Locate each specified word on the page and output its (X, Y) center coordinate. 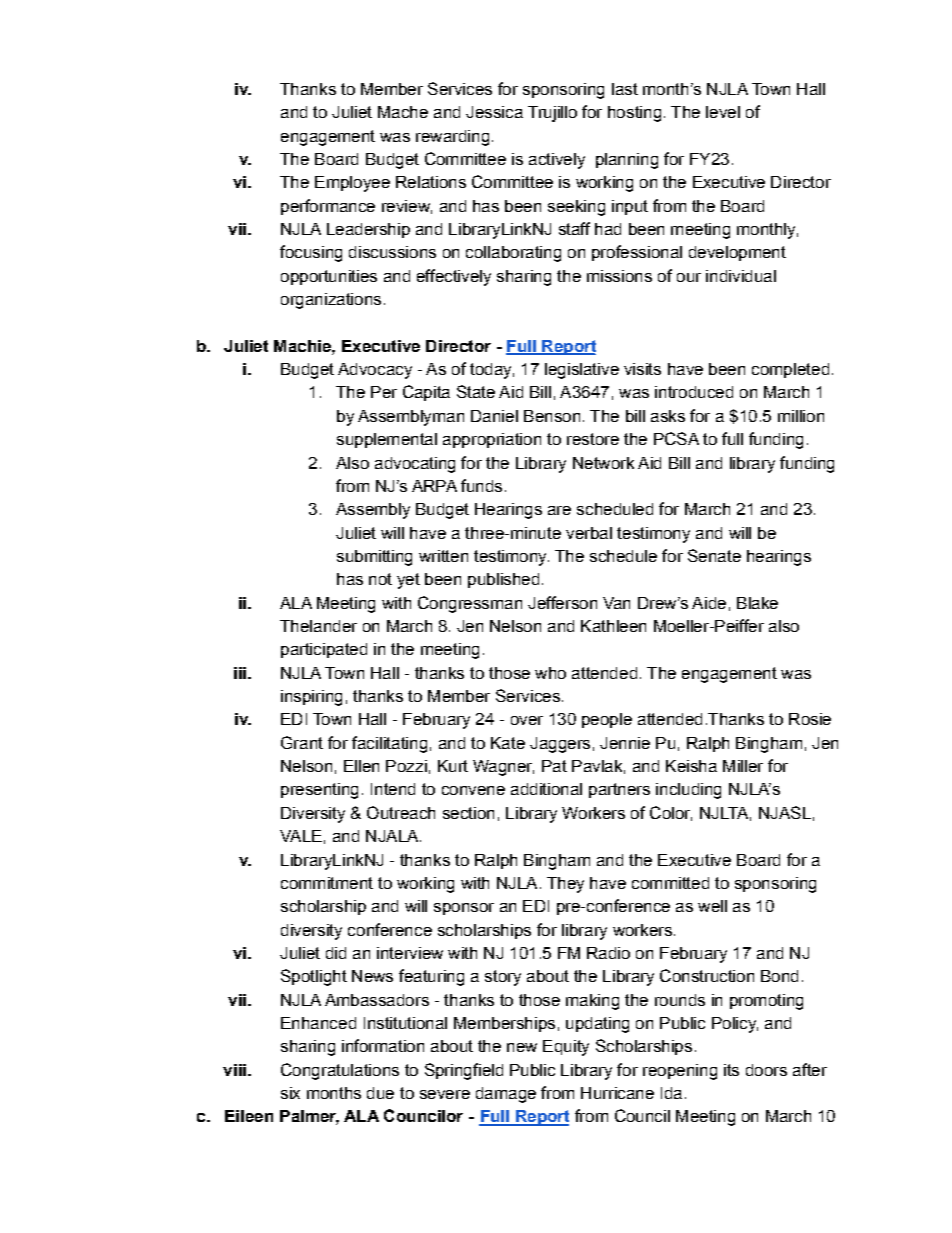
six (290, 1093)
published (503, 580)
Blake (757, 603)
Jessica (494, 112)
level (723, 112)
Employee (352, 184)
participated (324, 650)
